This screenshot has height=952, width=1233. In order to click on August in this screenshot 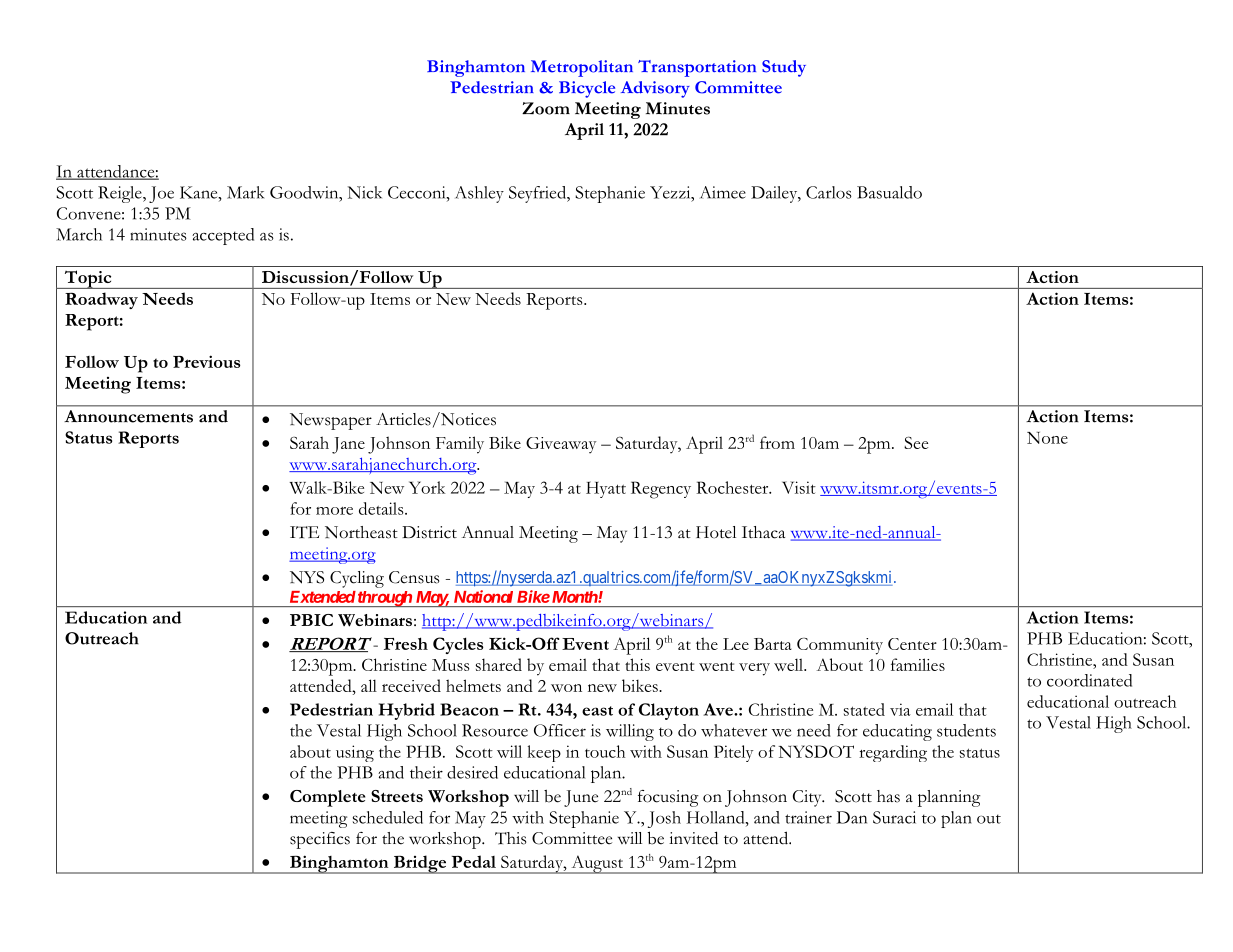, I will do `click(597, 864)`.
